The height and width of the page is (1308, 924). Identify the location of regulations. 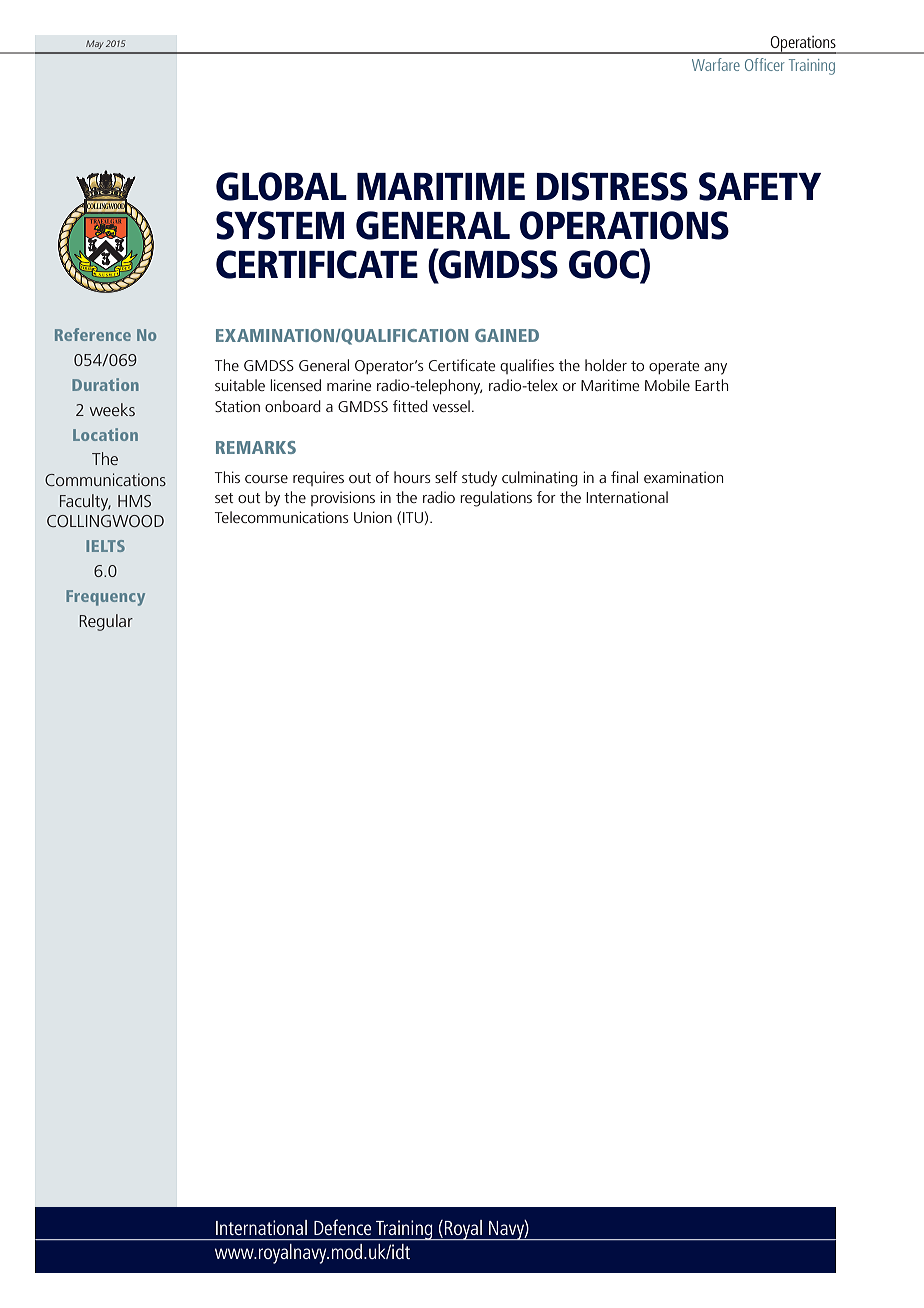
(496, 499).
